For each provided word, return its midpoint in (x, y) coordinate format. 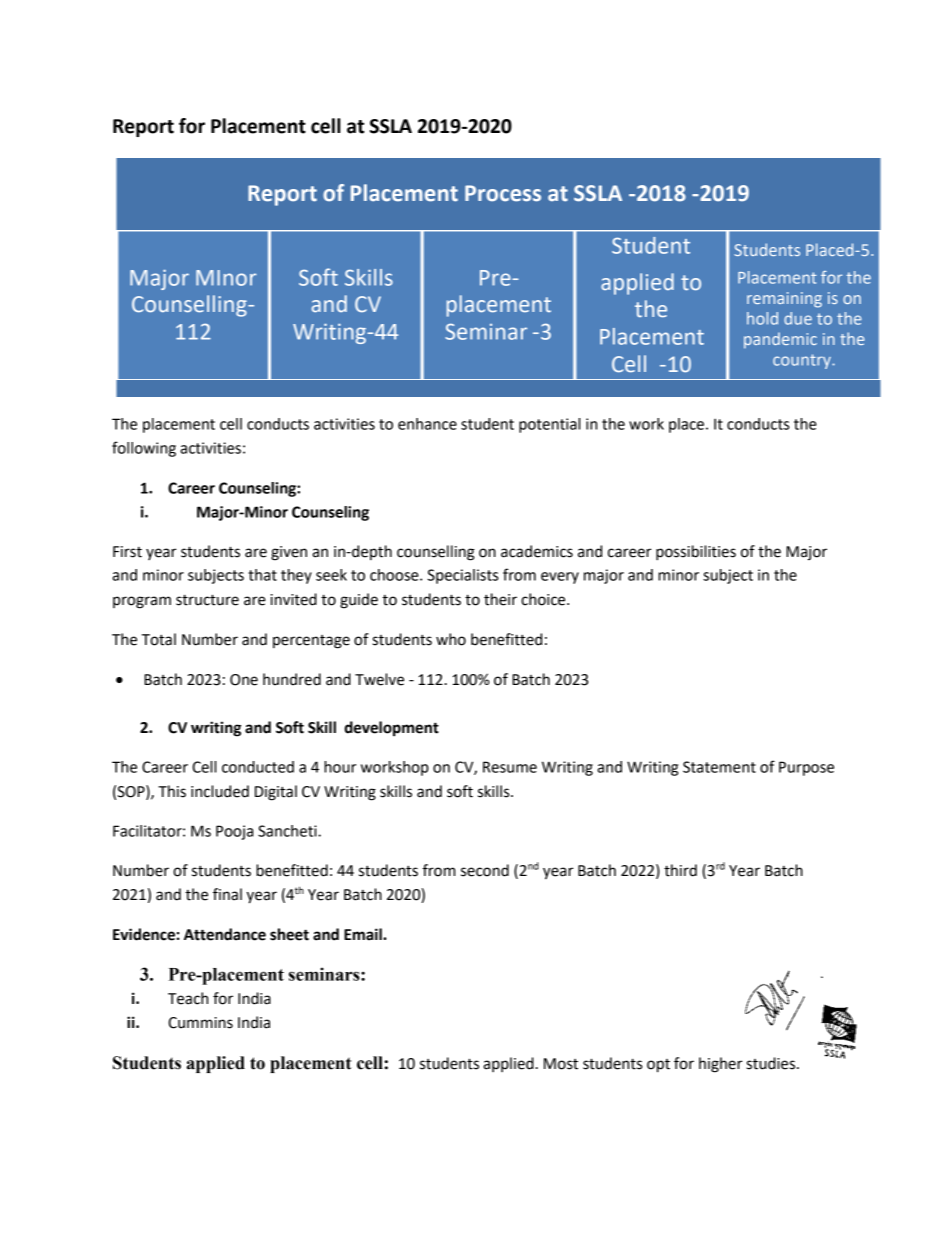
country (803, 361)
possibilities (696, 553)
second (485, 870)
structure (207, 600)
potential (549, 425)
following (144, 449)
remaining (784, 300)
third (680, 870)
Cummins (200, 1023)
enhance (427, 424)
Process (503, 193)
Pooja (234, 832)
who (451, 639)
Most (561, 1064)
